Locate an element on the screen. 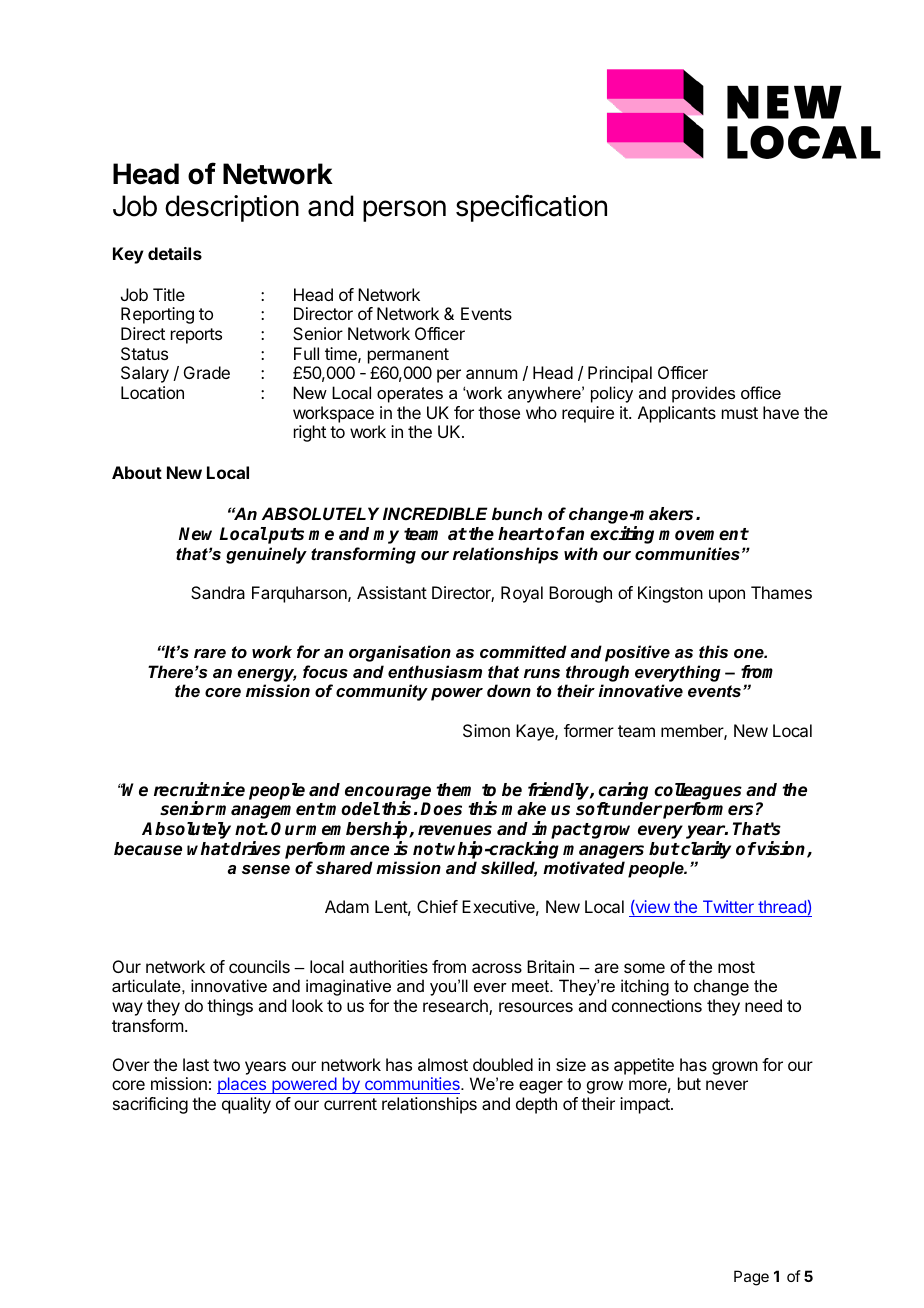  depth is located at coordinates (536, 1105).
